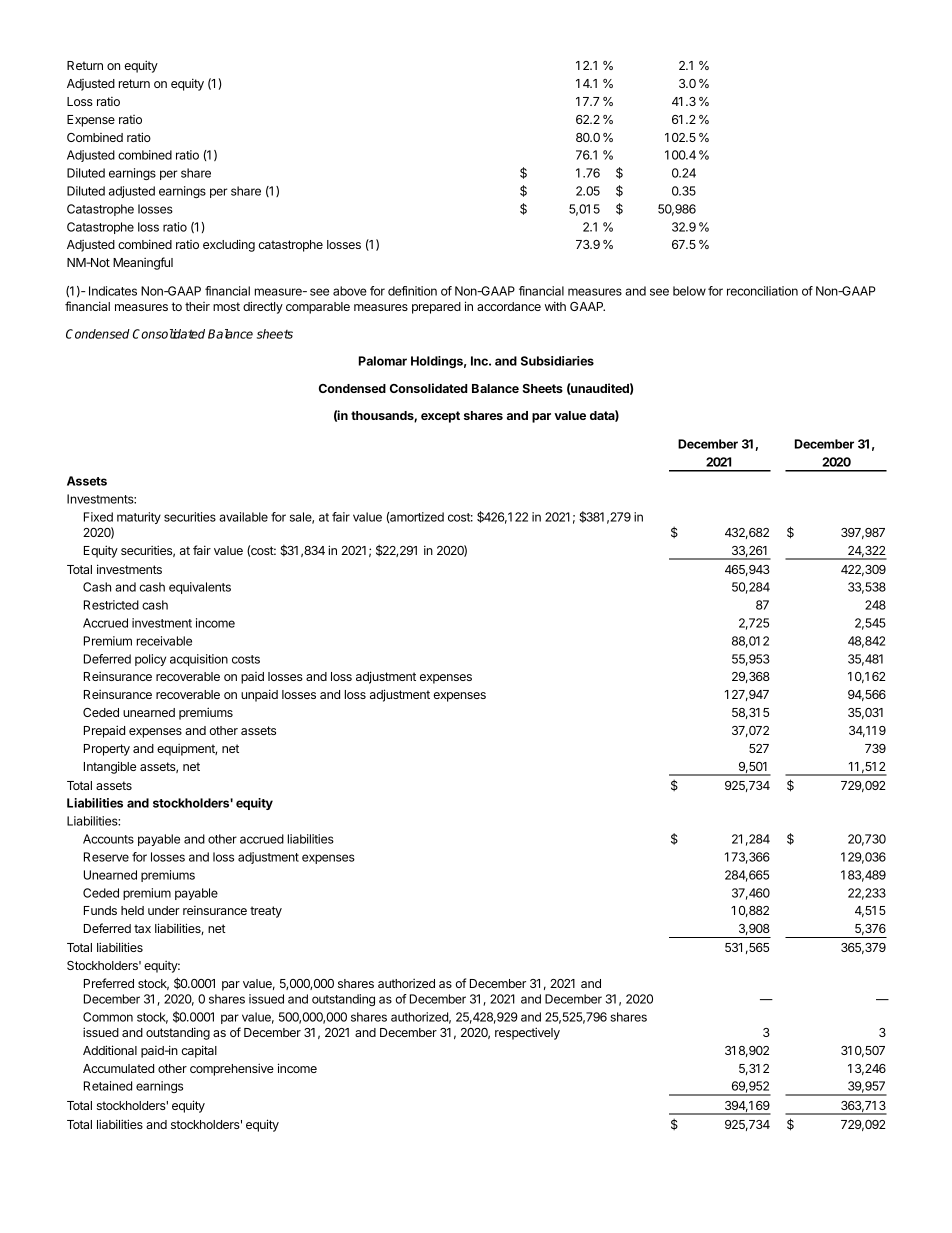  Describe the element at coordinates (232, 1069) in the screenshot. I see `comprehensive` at that location.
